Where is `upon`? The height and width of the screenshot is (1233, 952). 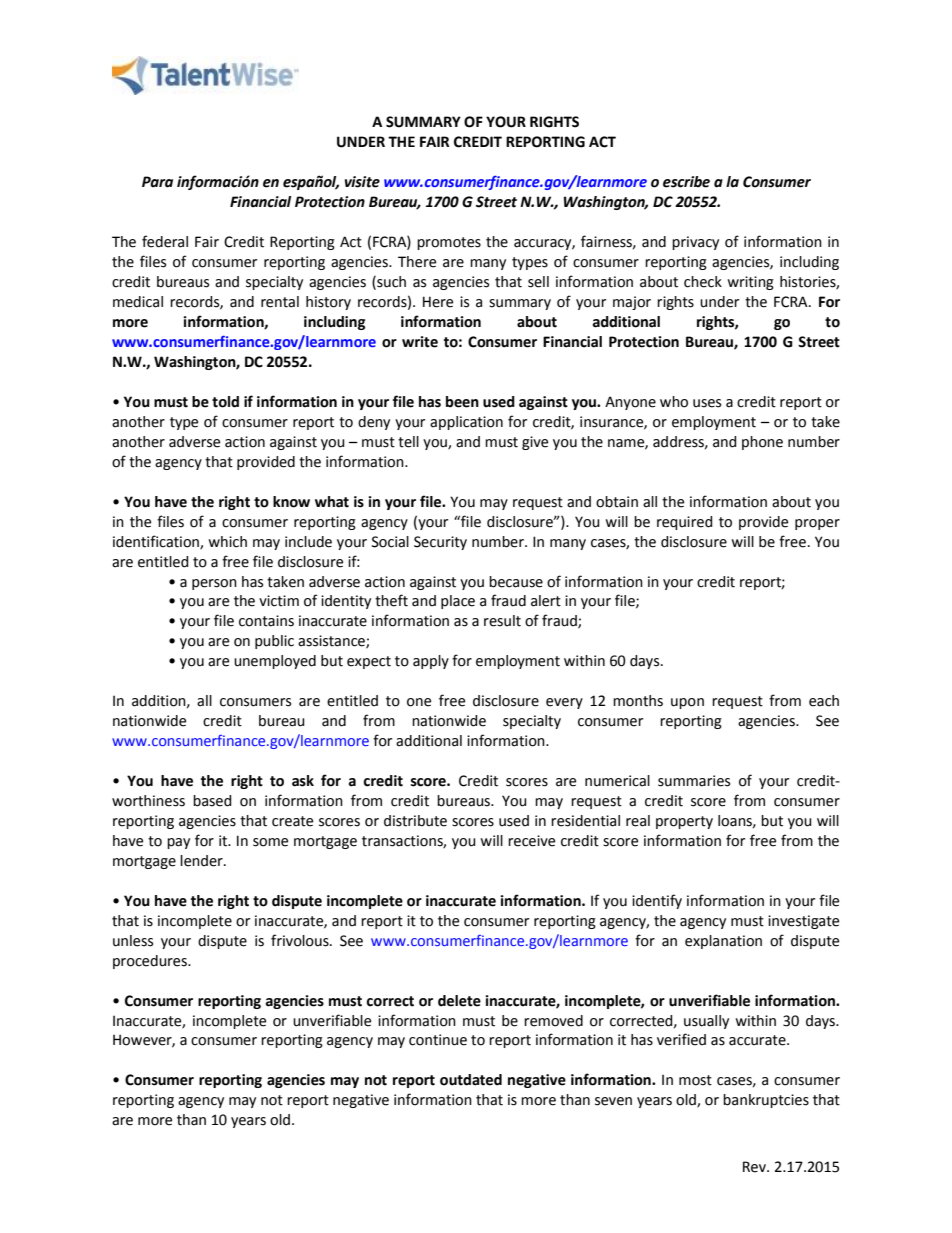 upon is located at coordinates (687, 703).
